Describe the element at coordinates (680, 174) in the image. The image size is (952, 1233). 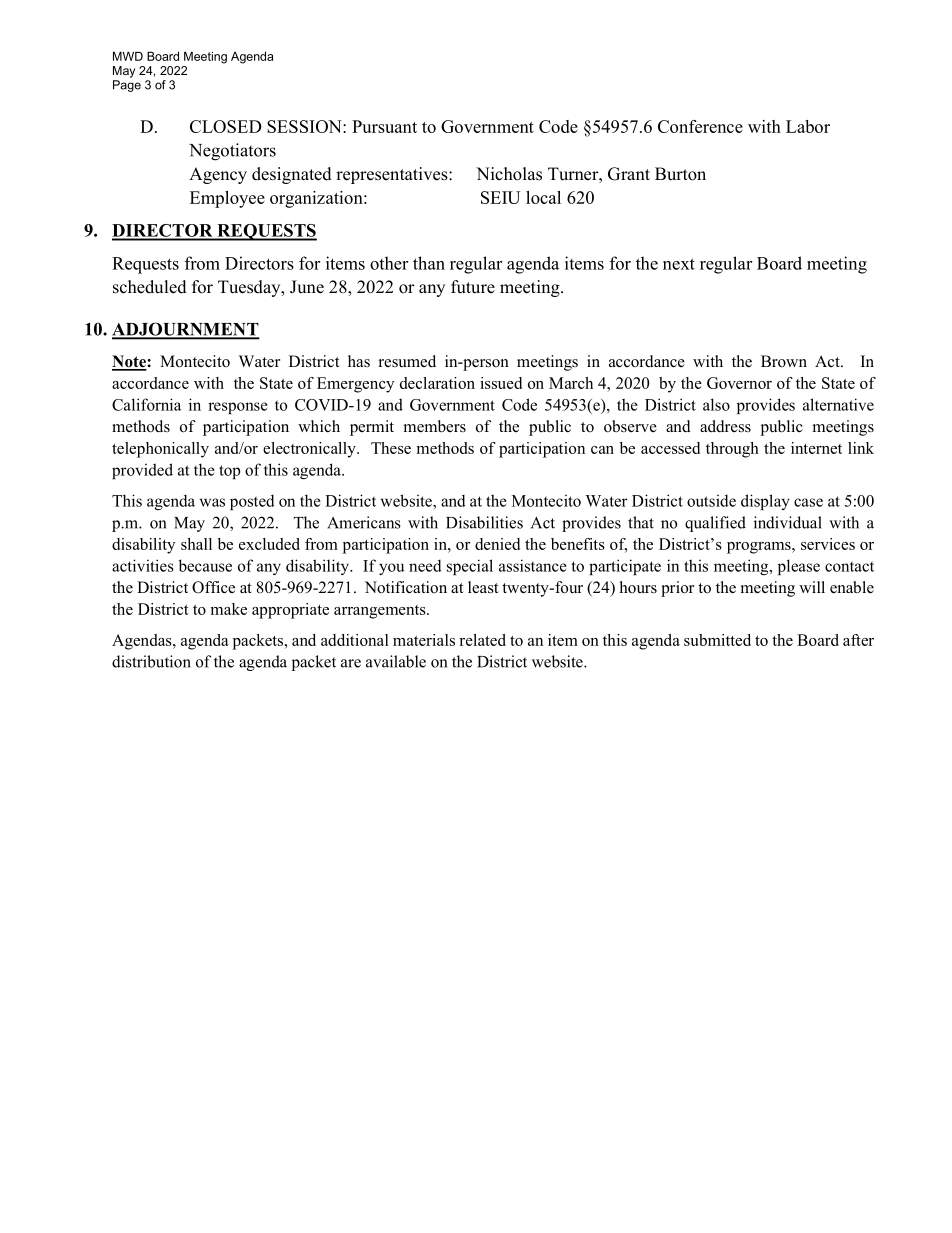
I see `Burton` at that location.
